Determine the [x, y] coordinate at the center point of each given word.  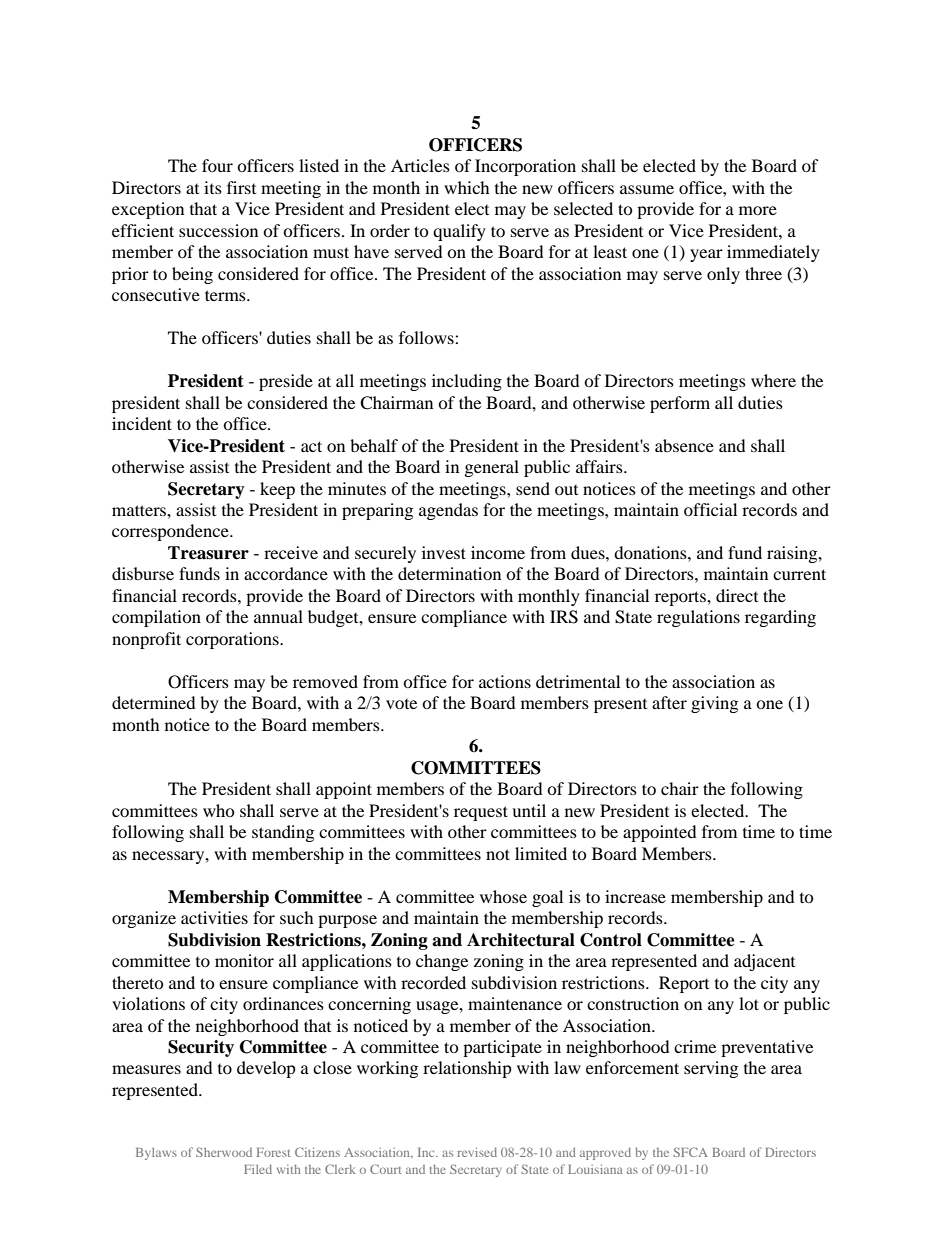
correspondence [171, 532]
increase [635, 896]
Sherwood [224, 1152]
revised [477, 1152]
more [758, 210]
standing [283, 833]
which [467, 187]
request [481, 813]
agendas [448, 511]
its [213, 187]
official [710, 509]
